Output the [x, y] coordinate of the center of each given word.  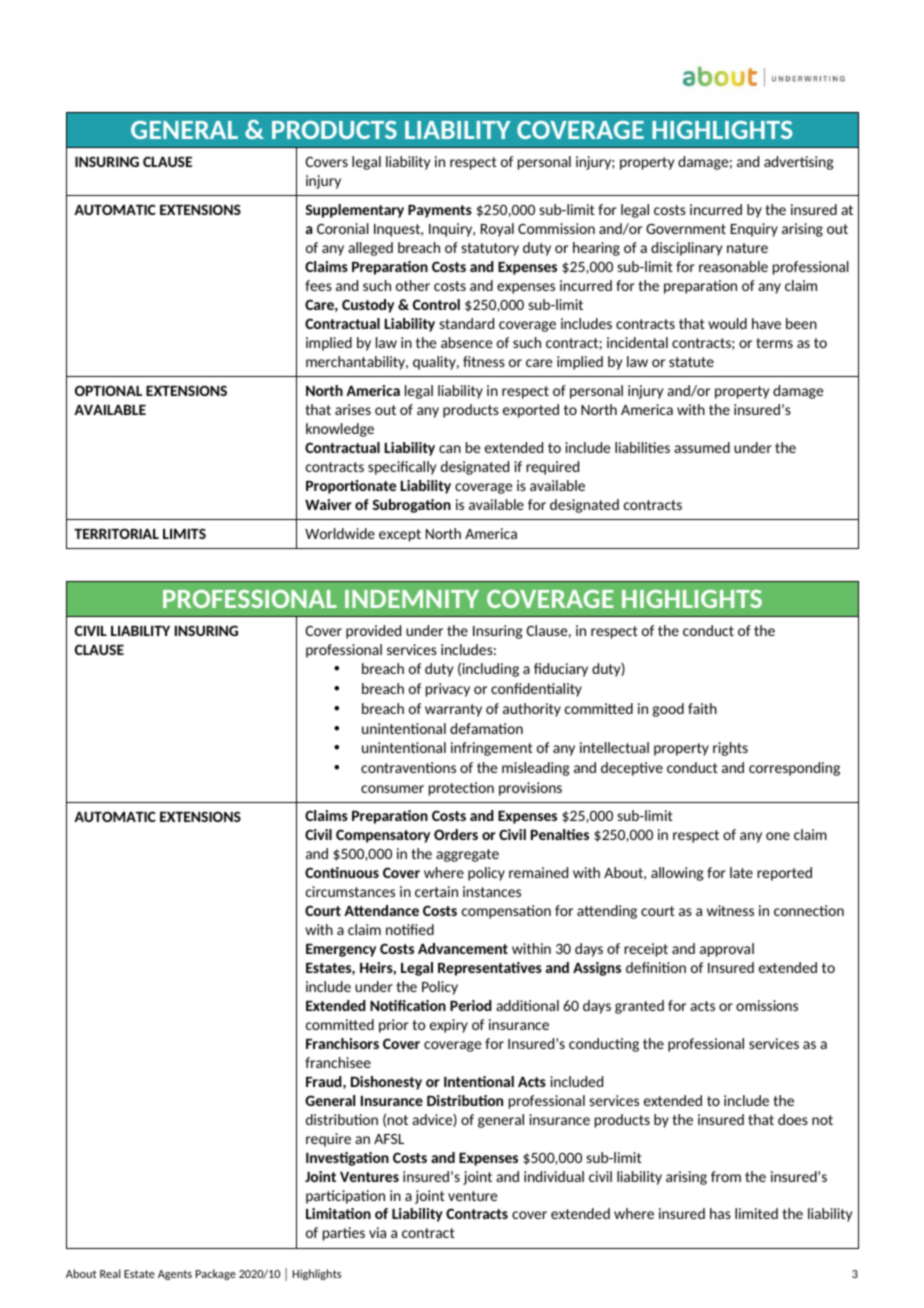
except [400, 535]
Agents [175, 1275]
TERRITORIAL [116, 533]
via [377, 1232]
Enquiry [754, 230]
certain [436, 891]
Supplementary [354, 211]
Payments [440, 211]
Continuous [342, 872]
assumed [702, 447]
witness [730, 910]
